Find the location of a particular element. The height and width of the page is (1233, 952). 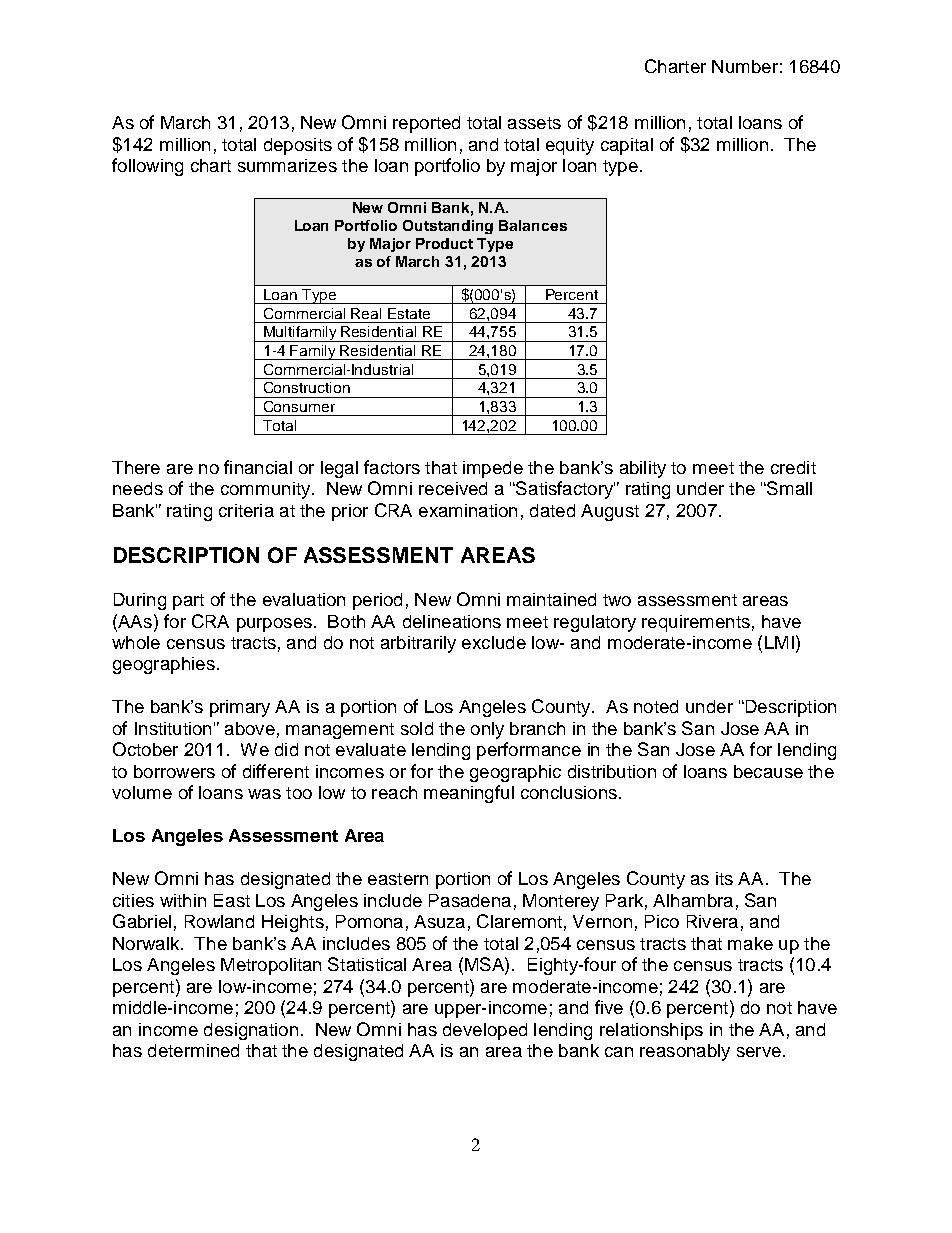

financial is located at coordinates (258, 467).
